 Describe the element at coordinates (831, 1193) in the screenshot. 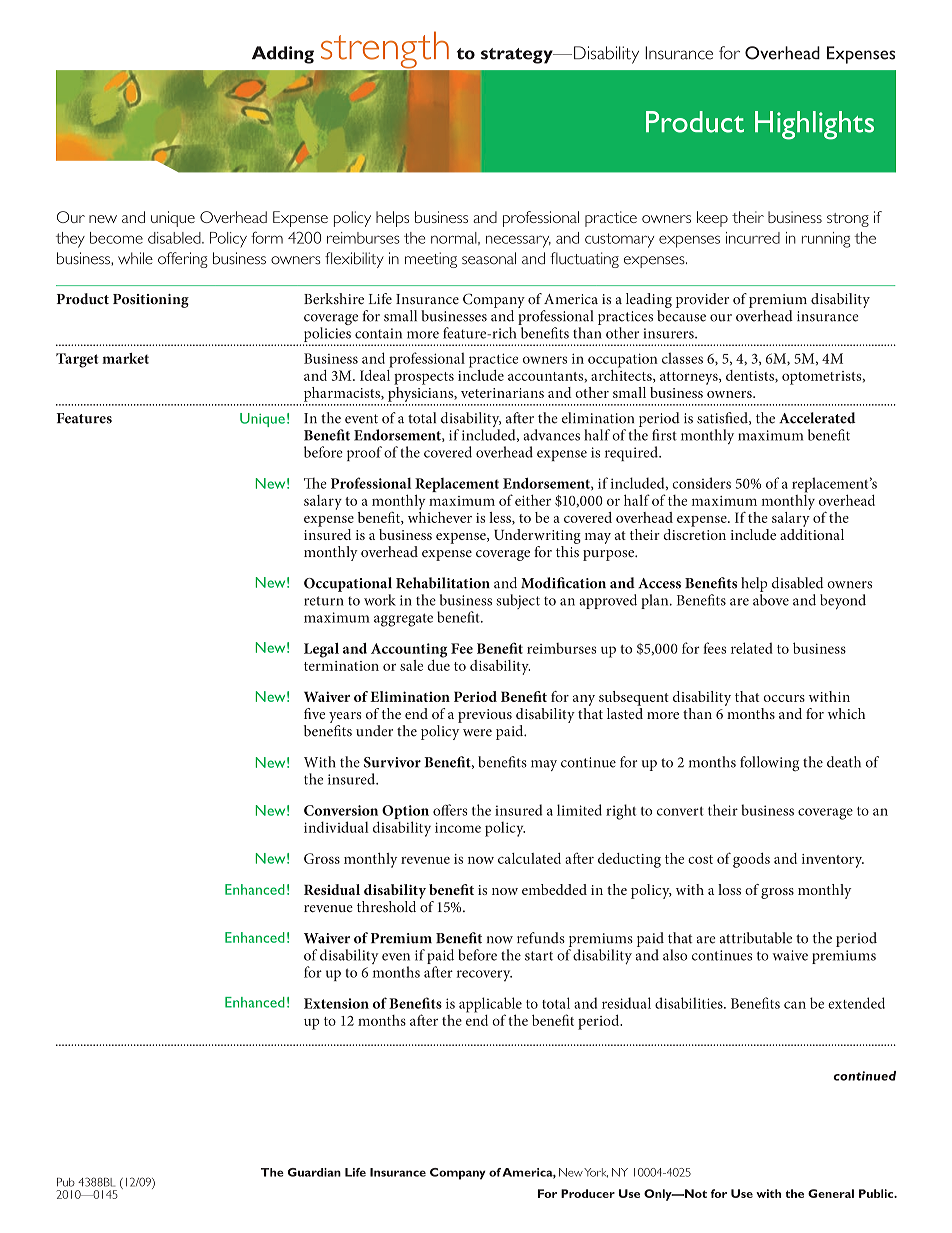

I see `General` at that location.
